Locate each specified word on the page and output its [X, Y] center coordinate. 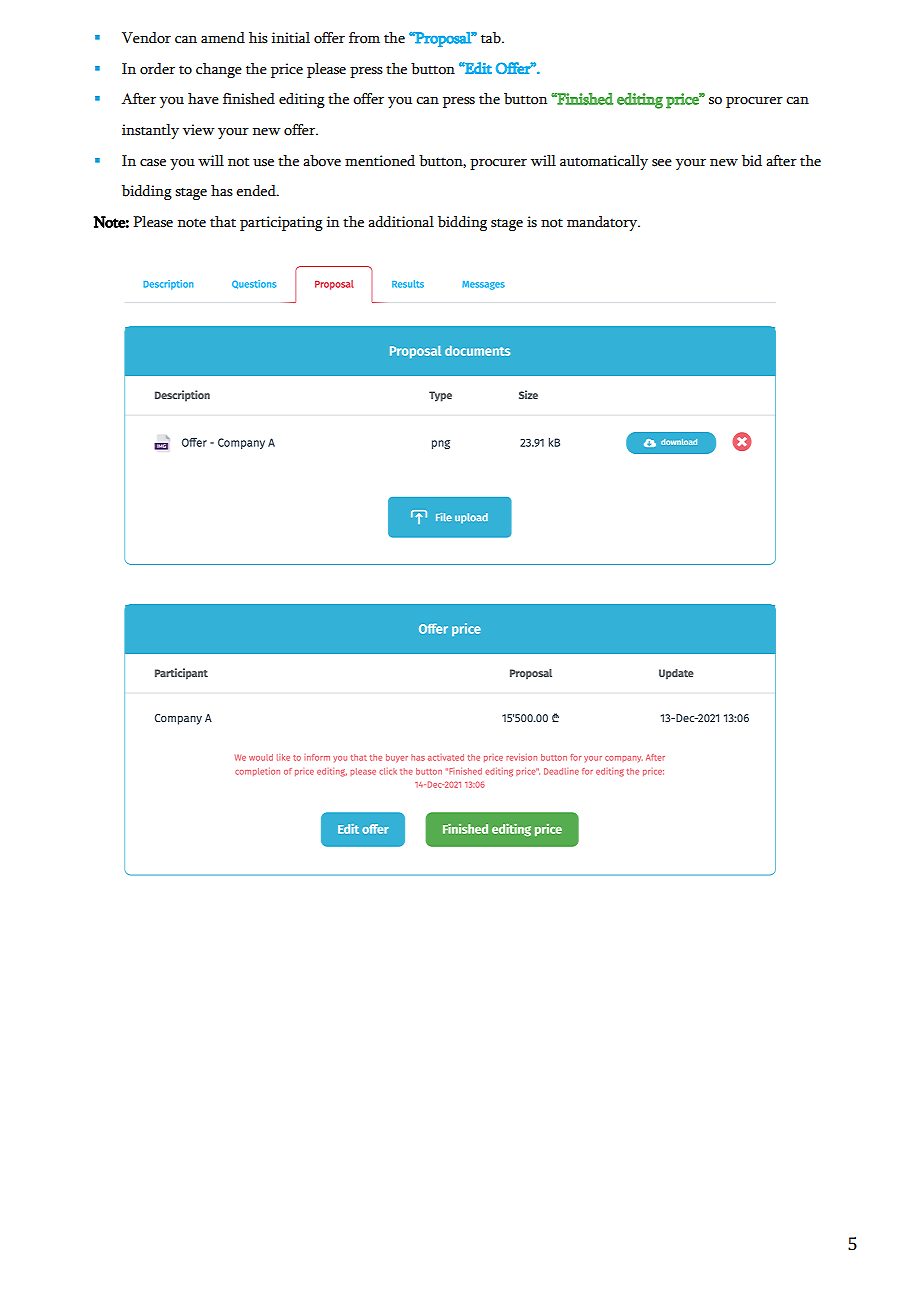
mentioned [380, 161]
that [223, 222]
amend [223, 38]
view [198, 130]
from [364, 38]
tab [492, 38]
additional [401, 222]
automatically [604, 162]
